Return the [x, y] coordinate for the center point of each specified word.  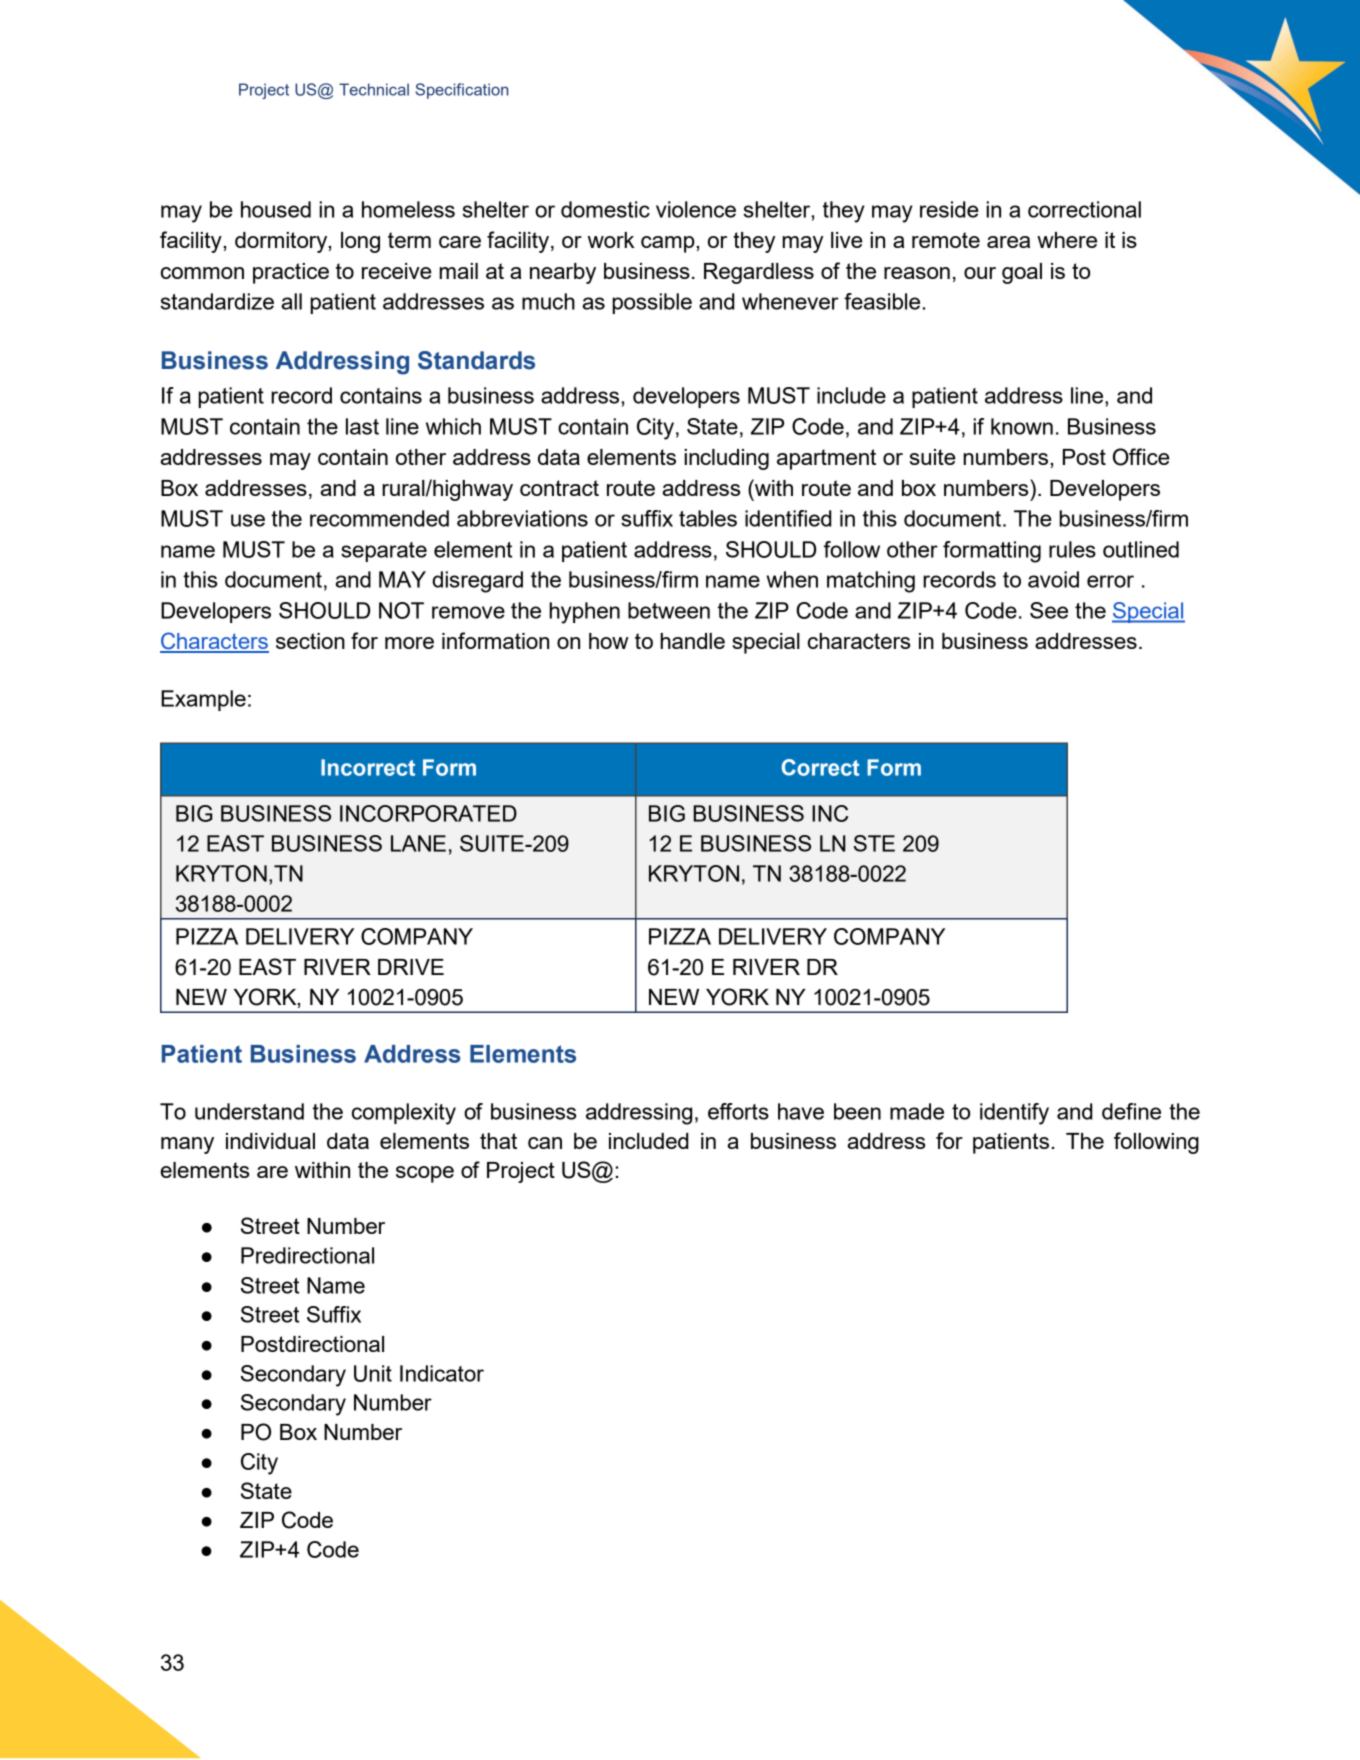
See [1049, 610]
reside [949, 209]
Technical [374, 89]
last [362, 426]
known [1022, 426]
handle [692, 641]
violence [696, 209]
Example [203, 700]
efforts [738, 1111]
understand [249, 1111]
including [726, 459]
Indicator [442, 1373]
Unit [373, 1373]
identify [1014, 1114]
